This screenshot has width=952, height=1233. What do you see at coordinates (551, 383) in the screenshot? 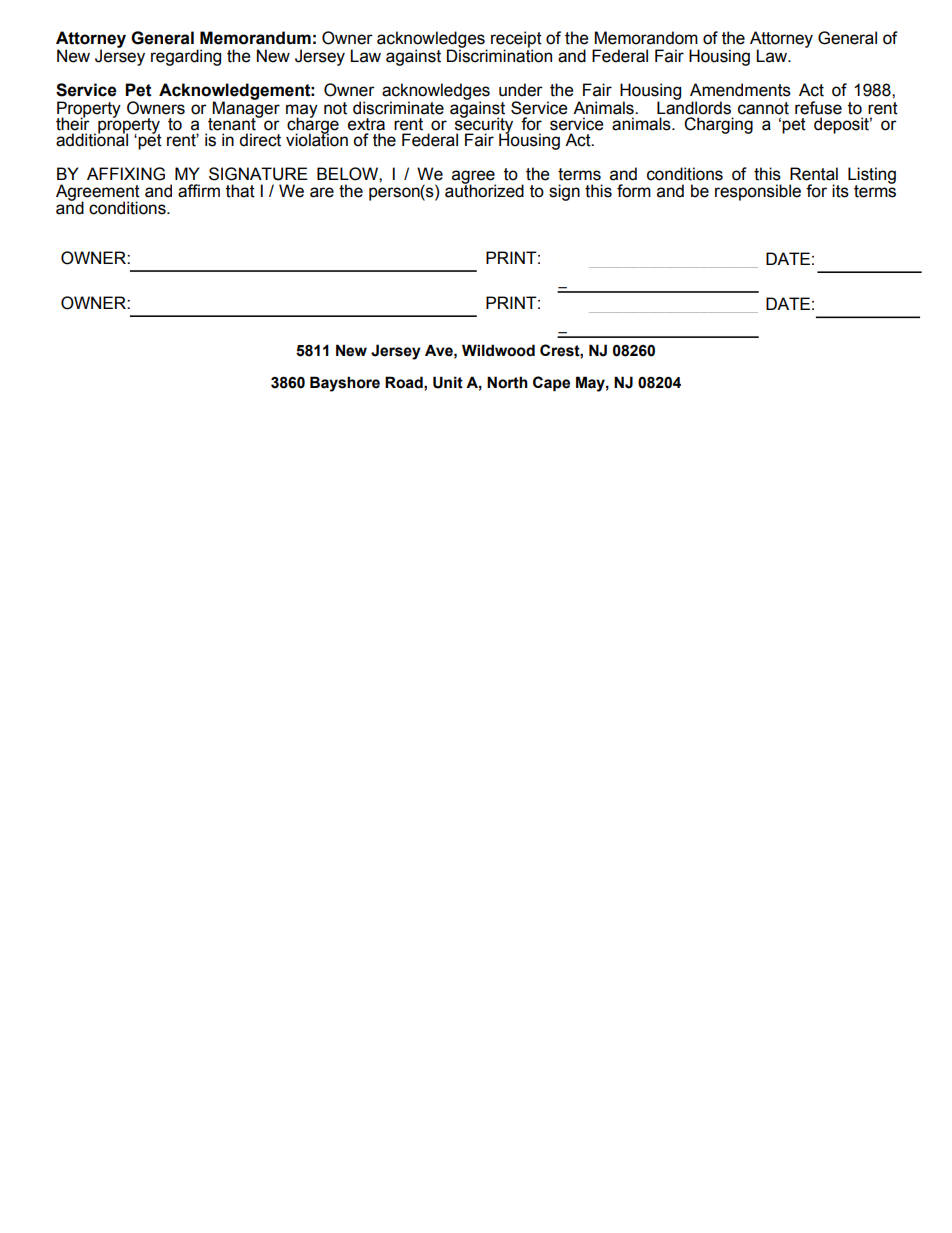
I see `Cape` at bounding box center [551, 383].
